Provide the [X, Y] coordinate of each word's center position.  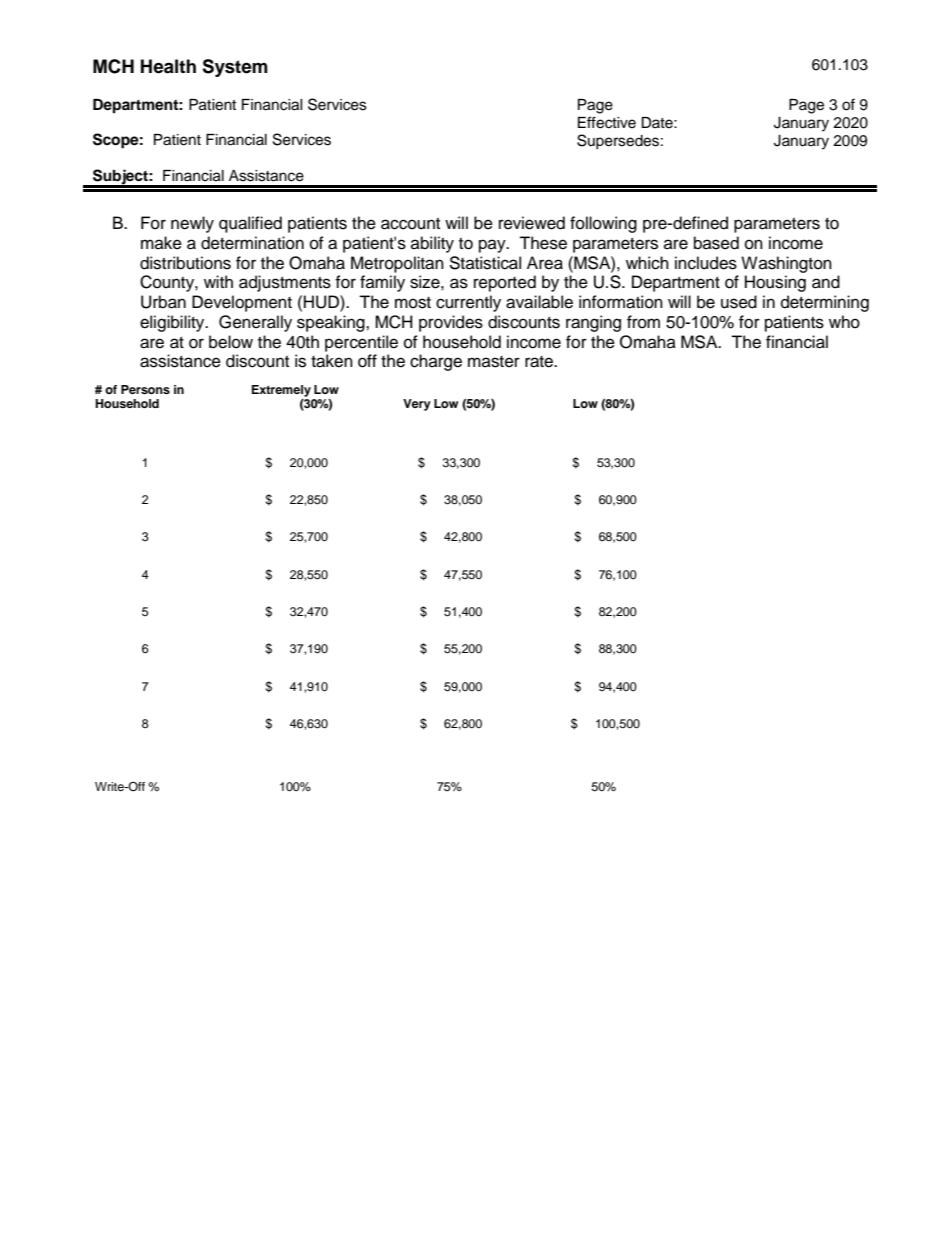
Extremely [281, 391]
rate [540, 362]
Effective [607, 122]
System [235, 68]
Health [168, 66]
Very [417, 405]
